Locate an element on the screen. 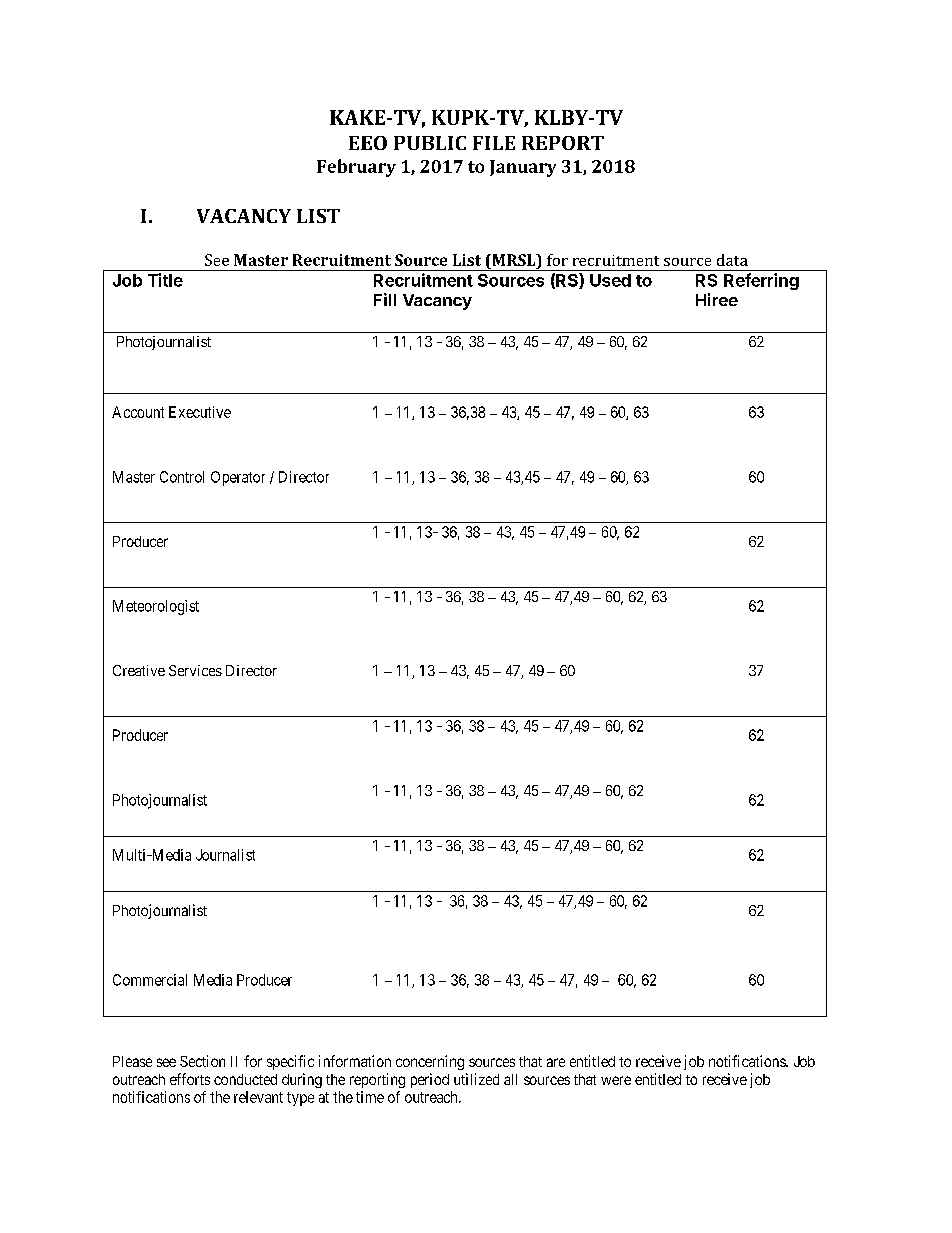  concerning is located at coordinates (430, 1062).
